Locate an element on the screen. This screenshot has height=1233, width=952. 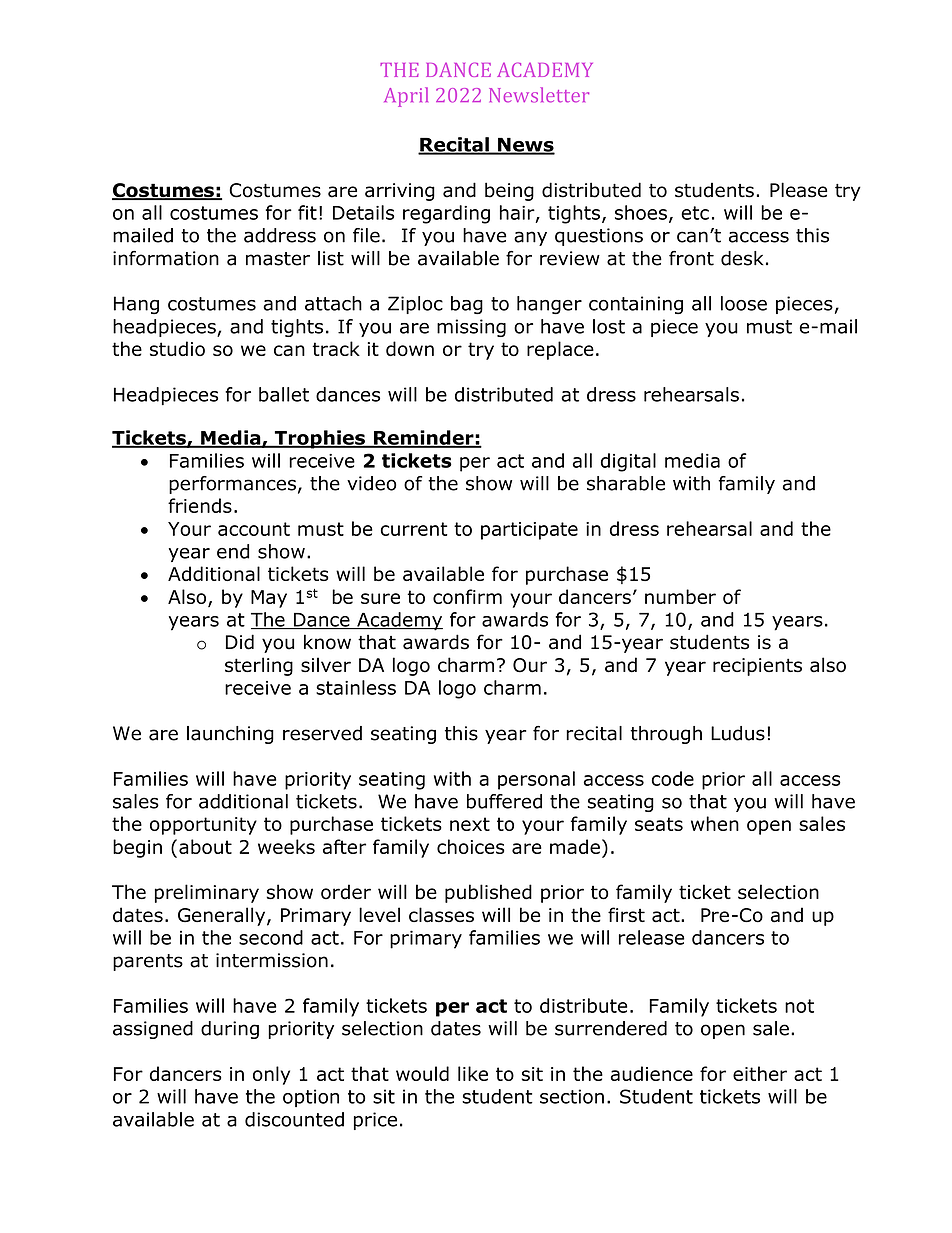
Please is located at coordinates (798, 190).
